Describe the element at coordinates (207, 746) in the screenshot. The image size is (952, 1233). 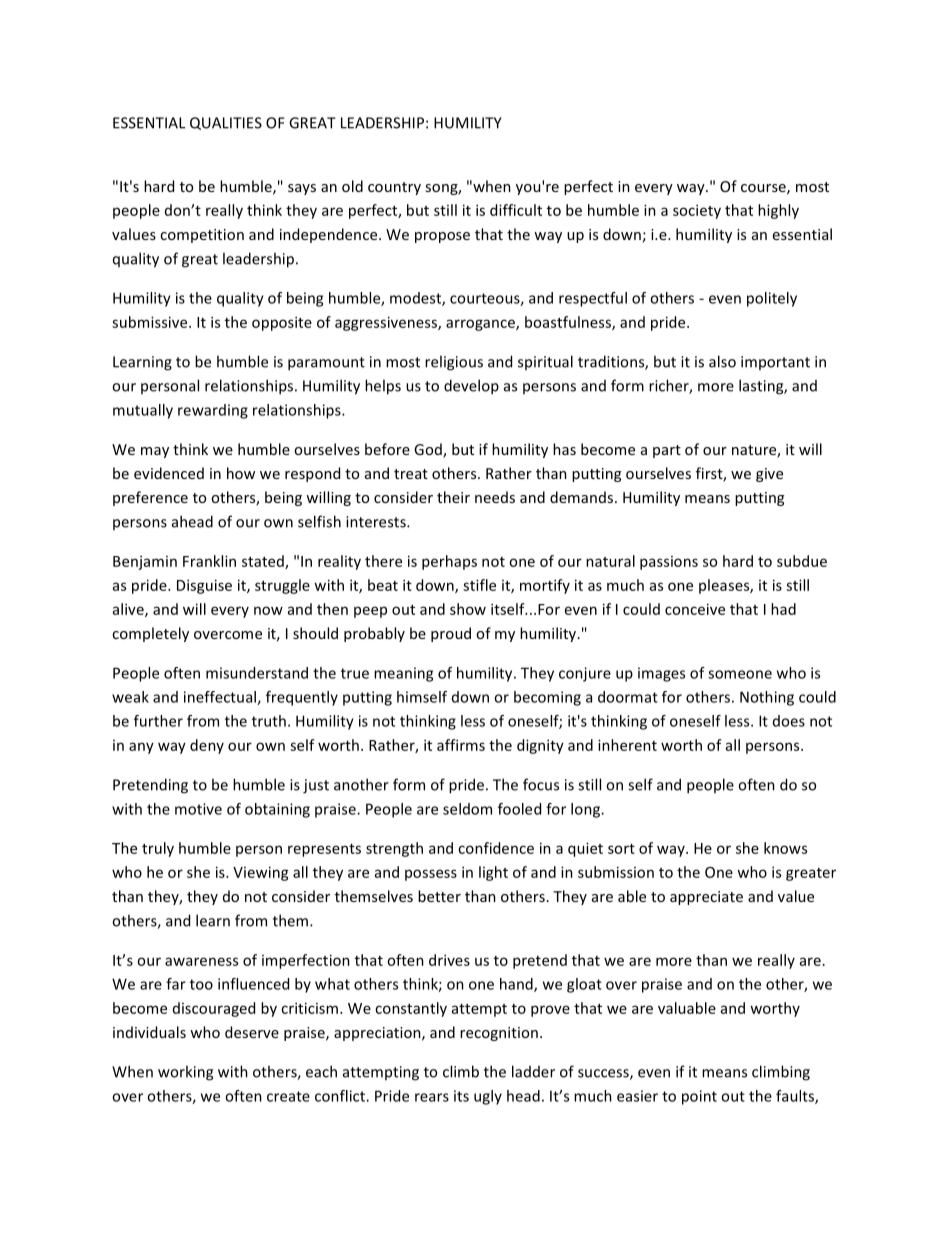
I see `deny` at that location.
